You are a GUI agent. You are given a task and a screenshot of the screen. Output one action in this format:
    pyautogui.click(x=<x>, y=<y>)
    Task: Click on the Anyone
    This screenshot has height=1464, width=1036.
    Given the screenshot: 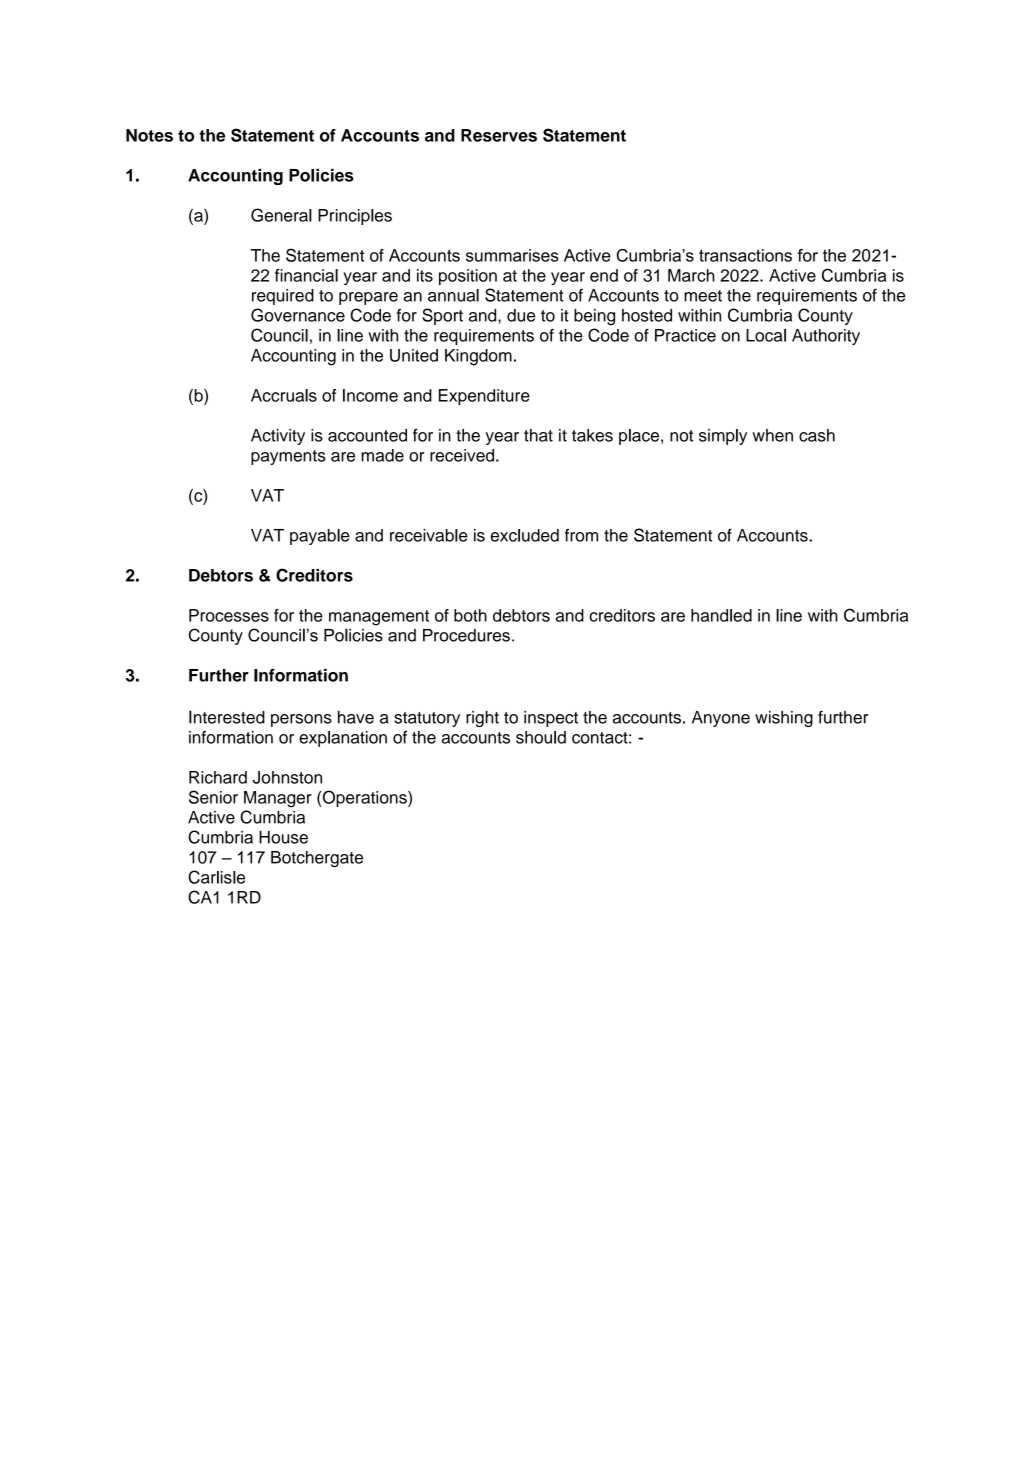 What is the action you would take?
    pyautogui.click(x=721, y=719)
